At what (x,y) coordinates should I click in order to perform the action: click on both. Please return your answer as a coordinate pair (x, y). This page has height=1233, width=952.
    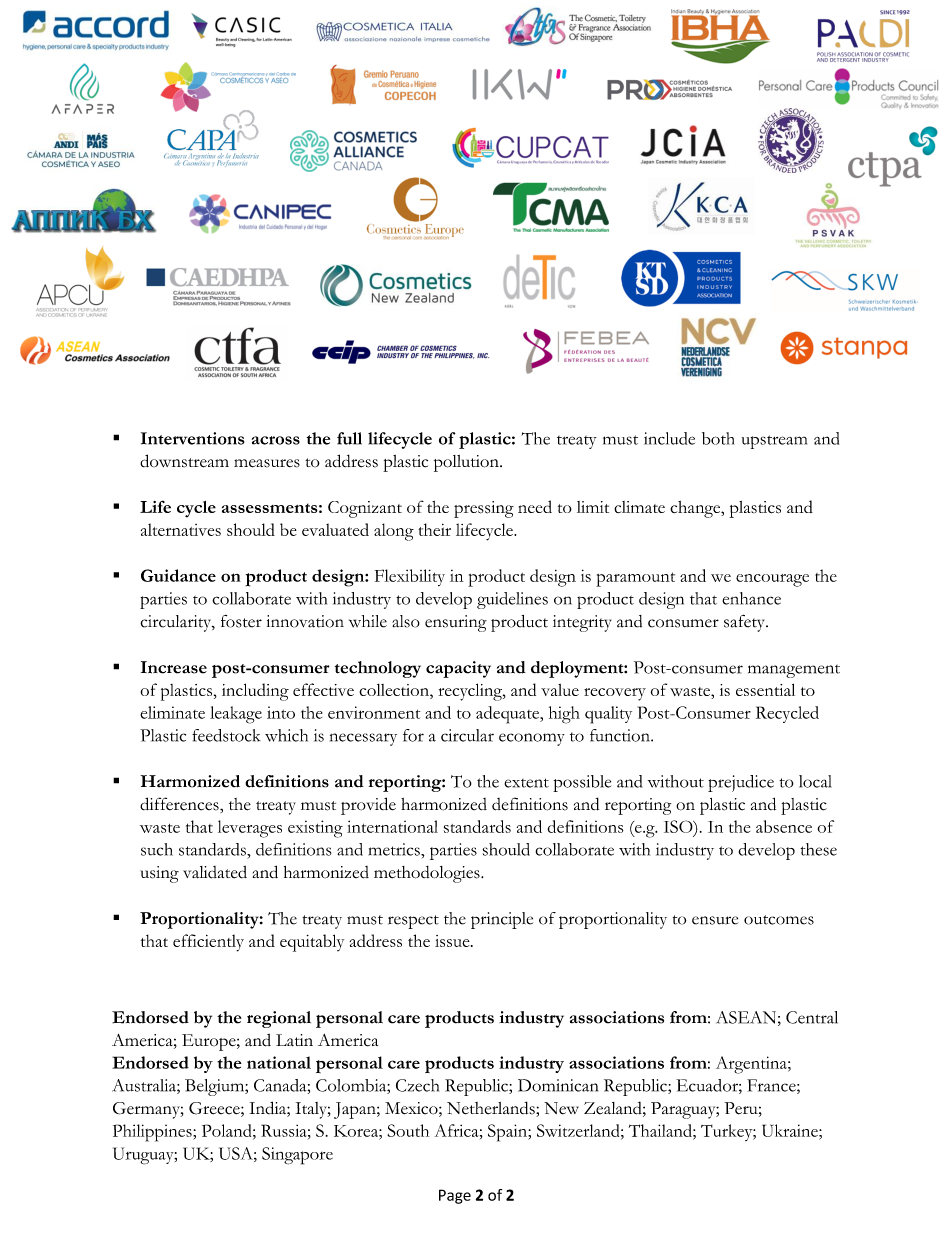
    Looking at the image, I should click on (718, 438).
